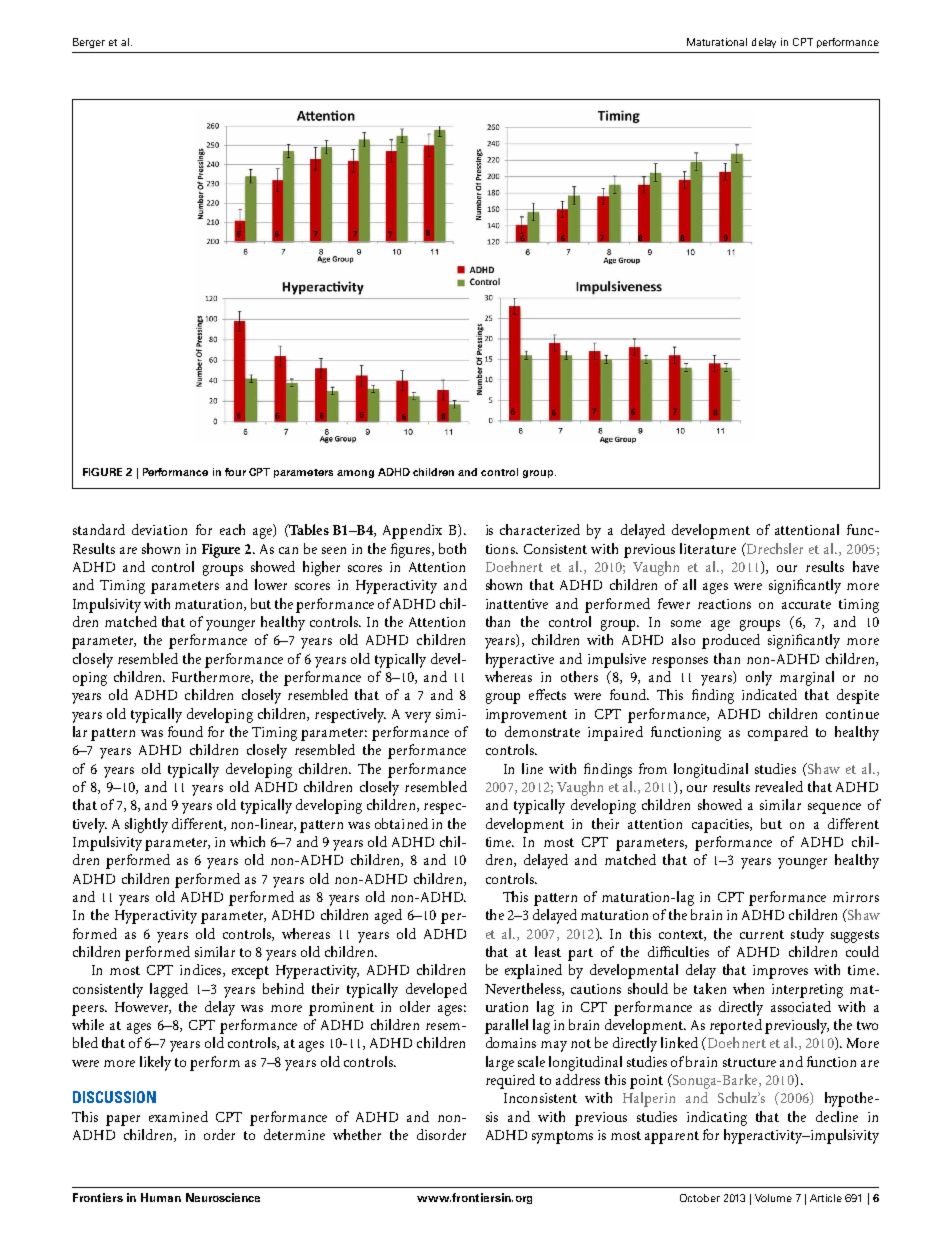 The image size is (952, 1247). What do you see at coordinates (517, 604) in the page?
I see `inattentive` at bounding box center [517, 604].
